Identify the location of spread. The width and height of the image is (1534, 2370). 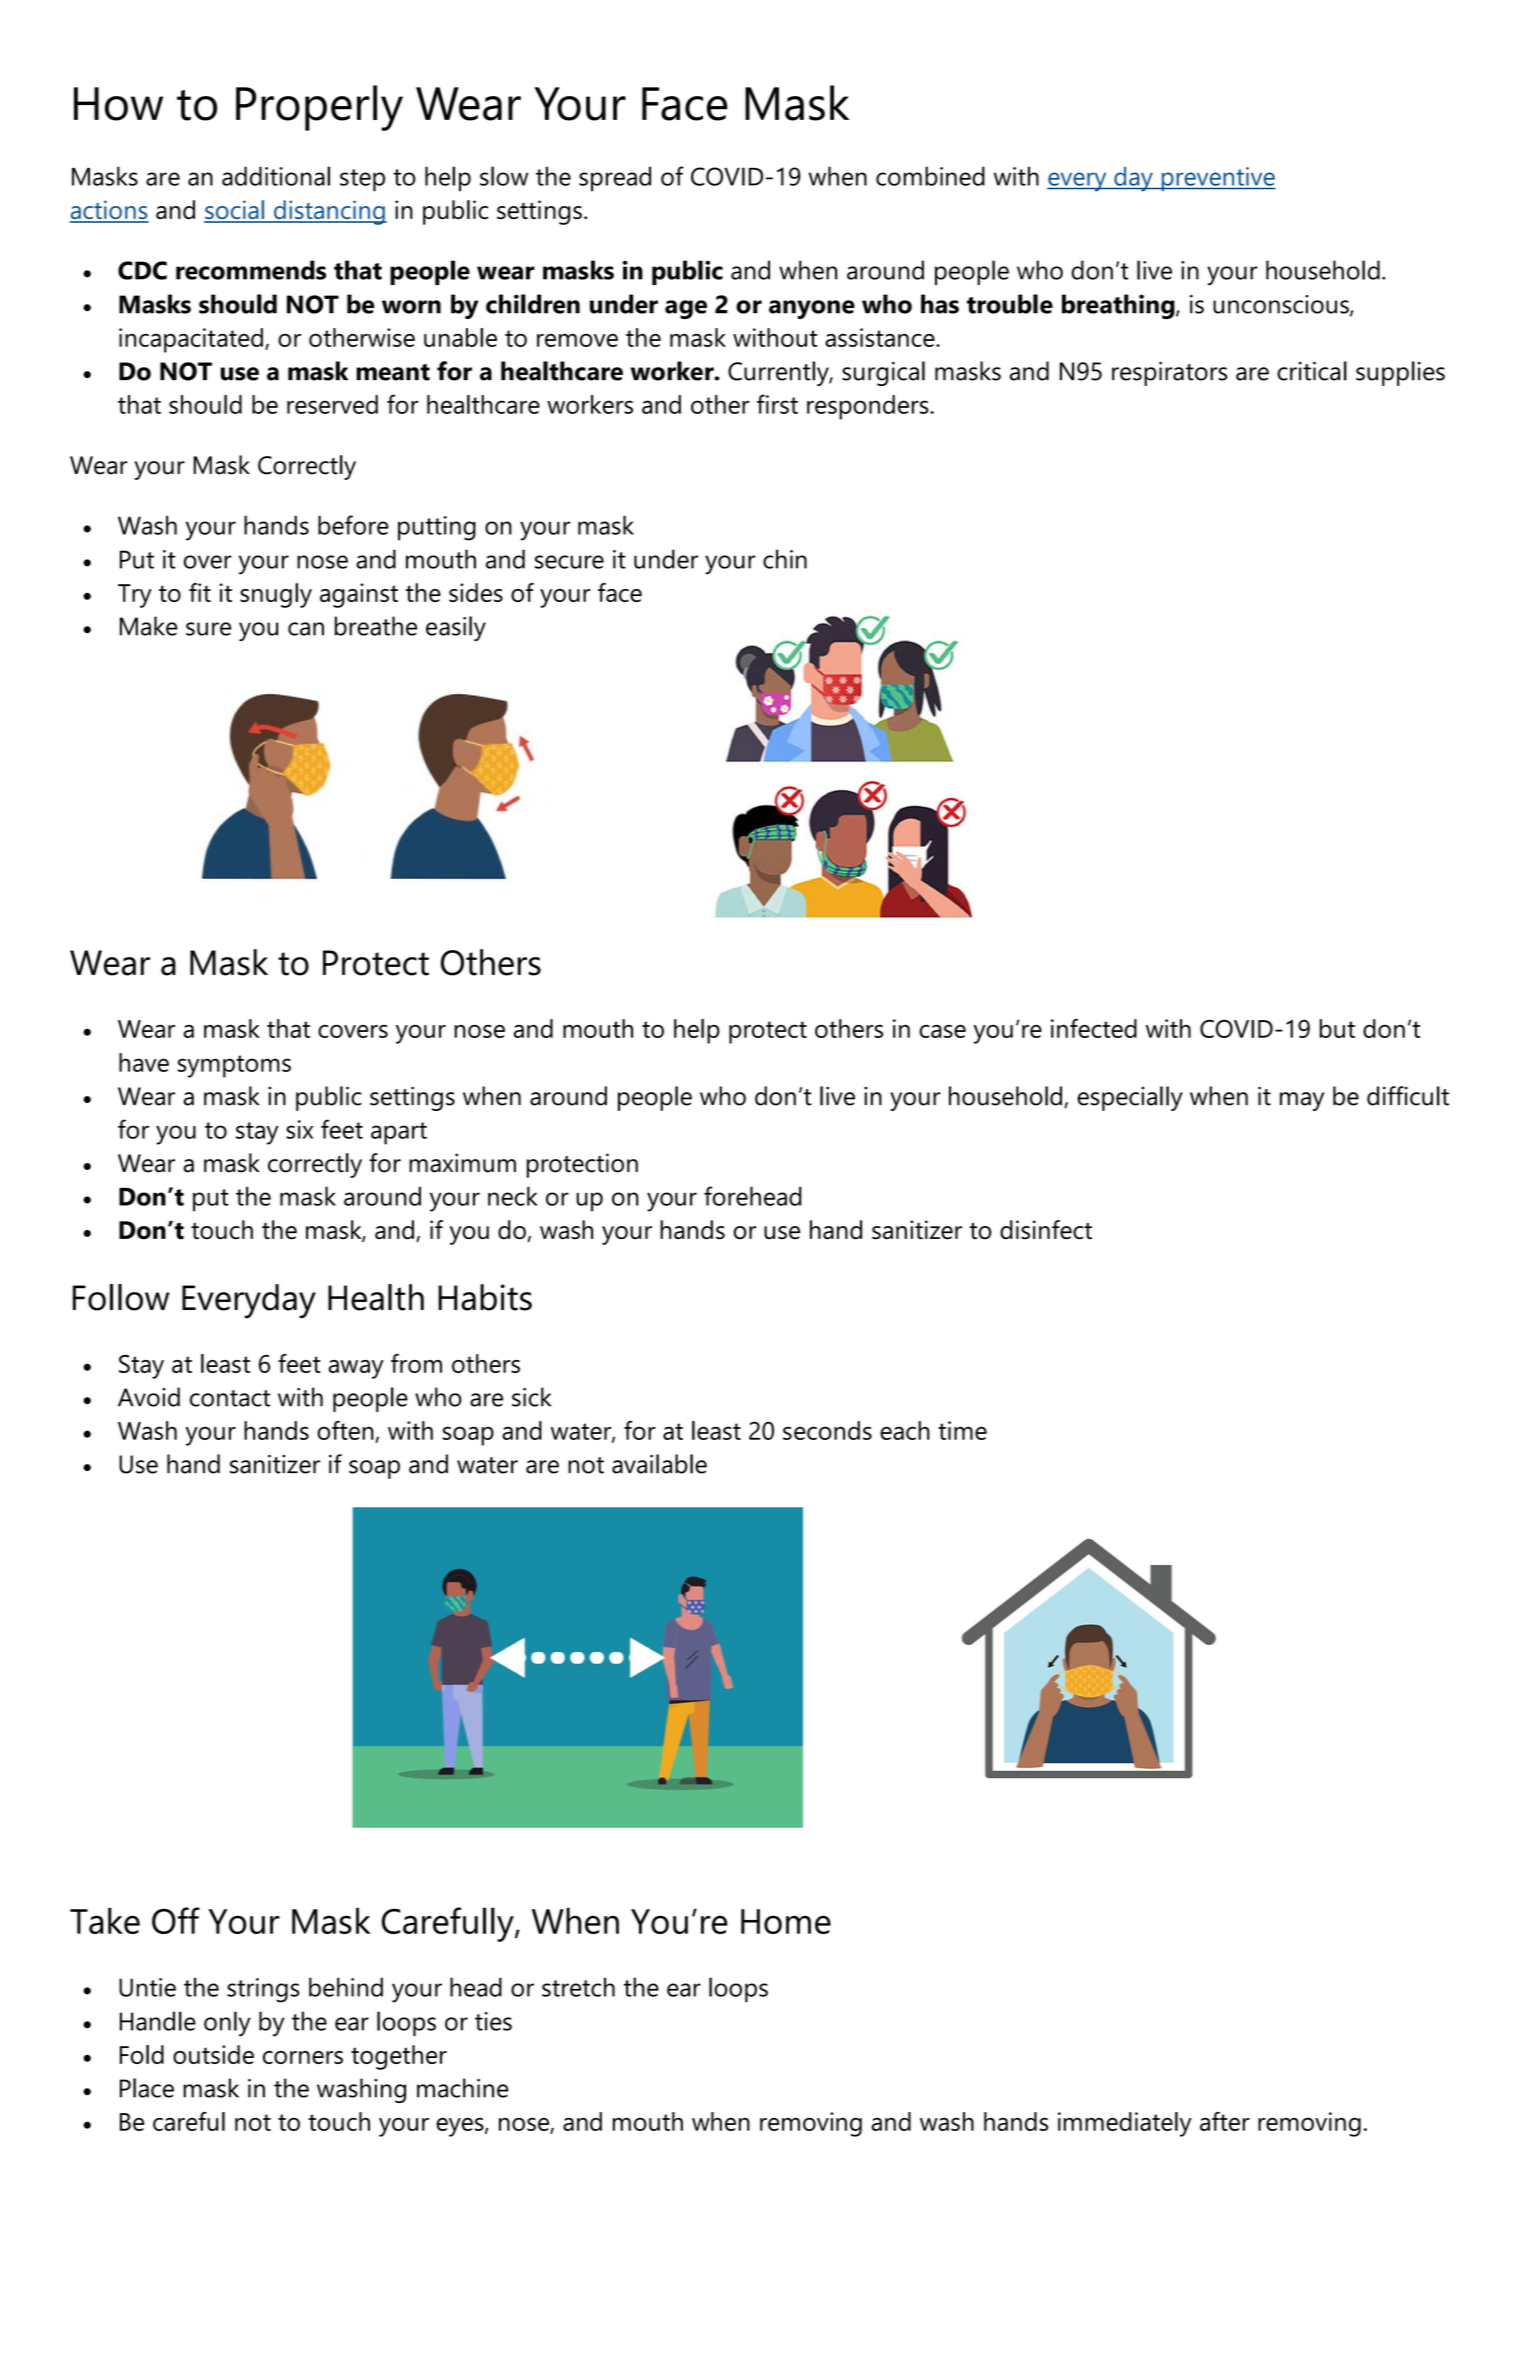
(615, 179).
